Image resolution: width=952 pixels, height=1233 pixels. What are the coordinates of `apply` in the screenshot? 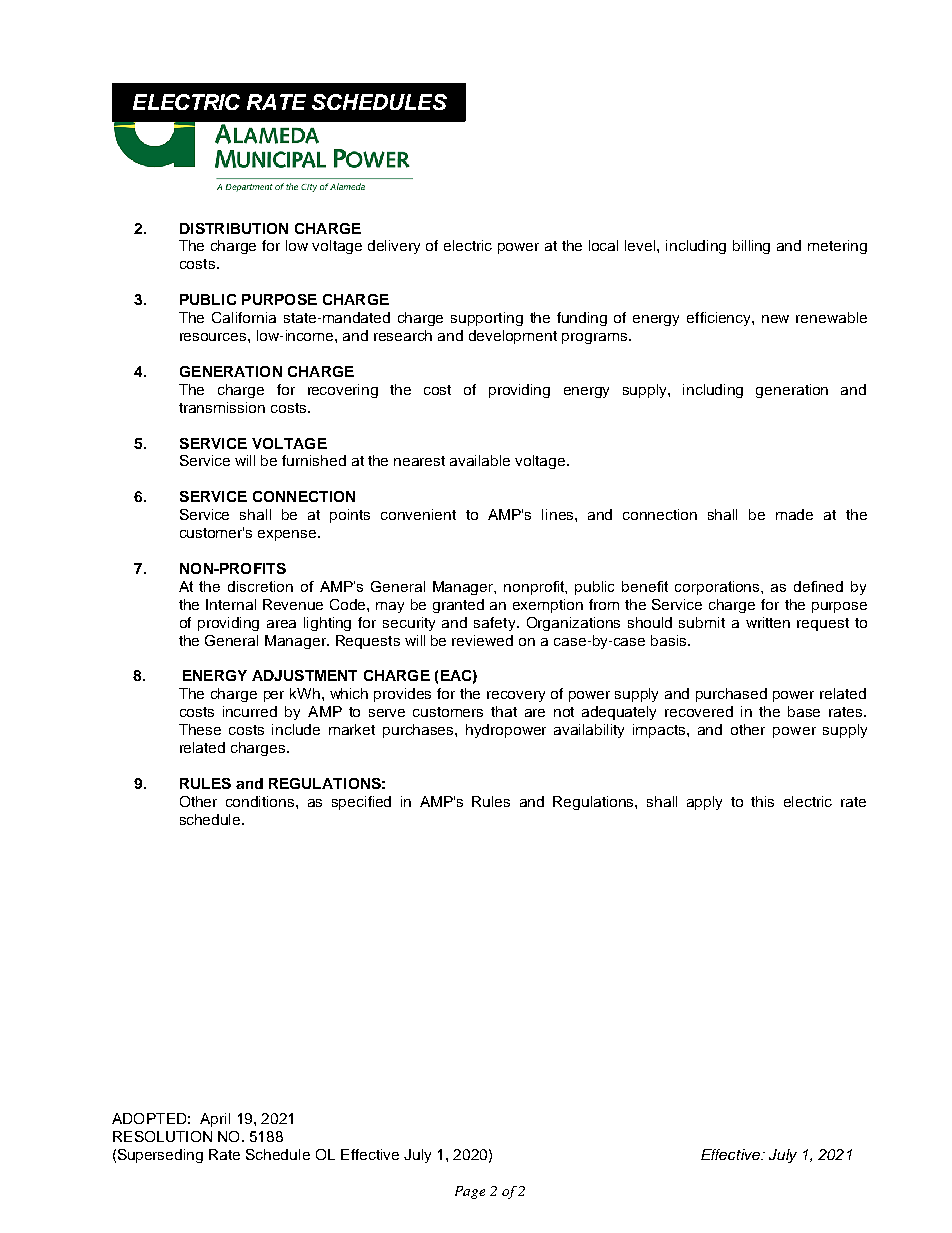 It's located at (704, 803).
